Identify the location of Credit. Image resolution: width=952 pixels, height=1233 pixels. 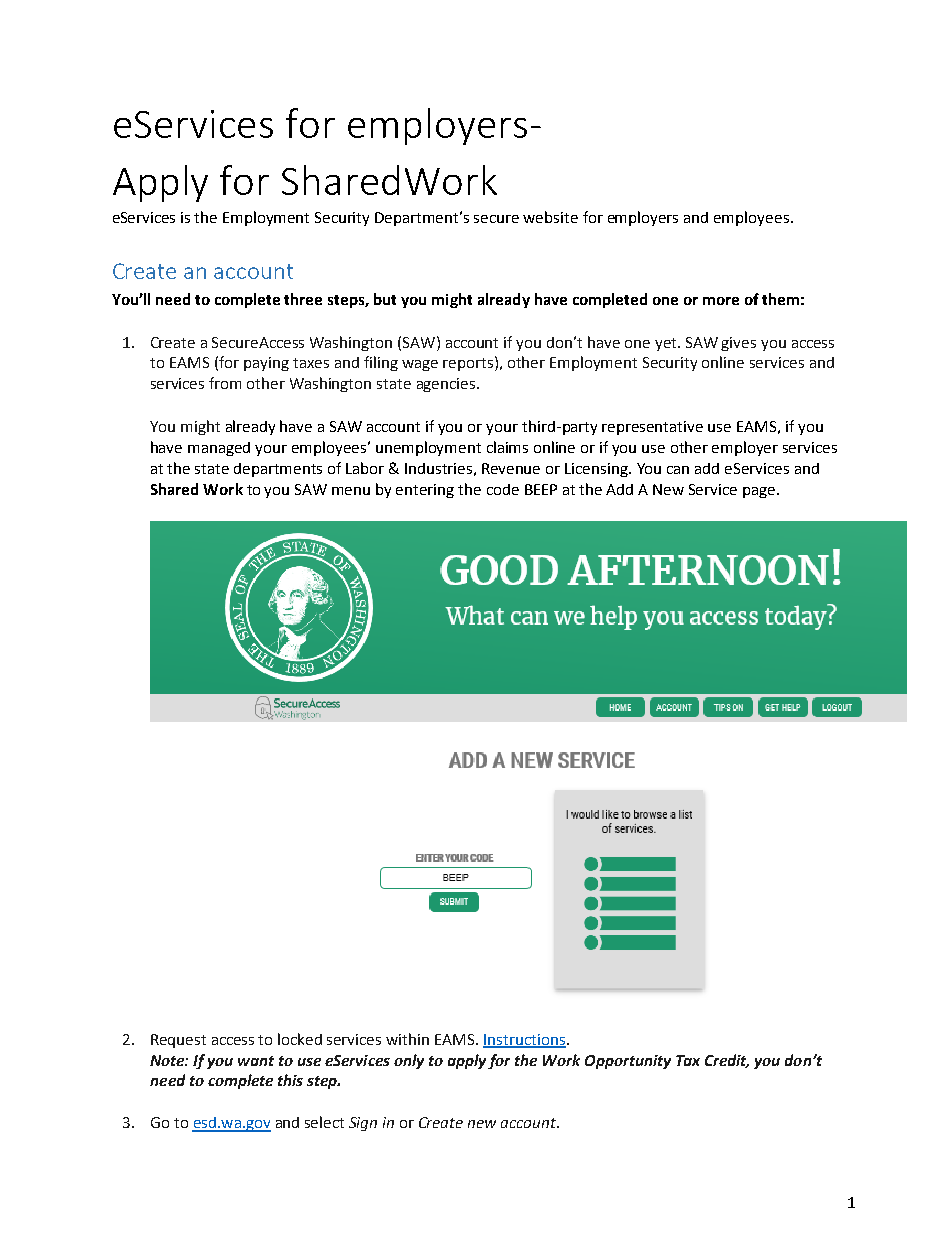
(727, 1061).
